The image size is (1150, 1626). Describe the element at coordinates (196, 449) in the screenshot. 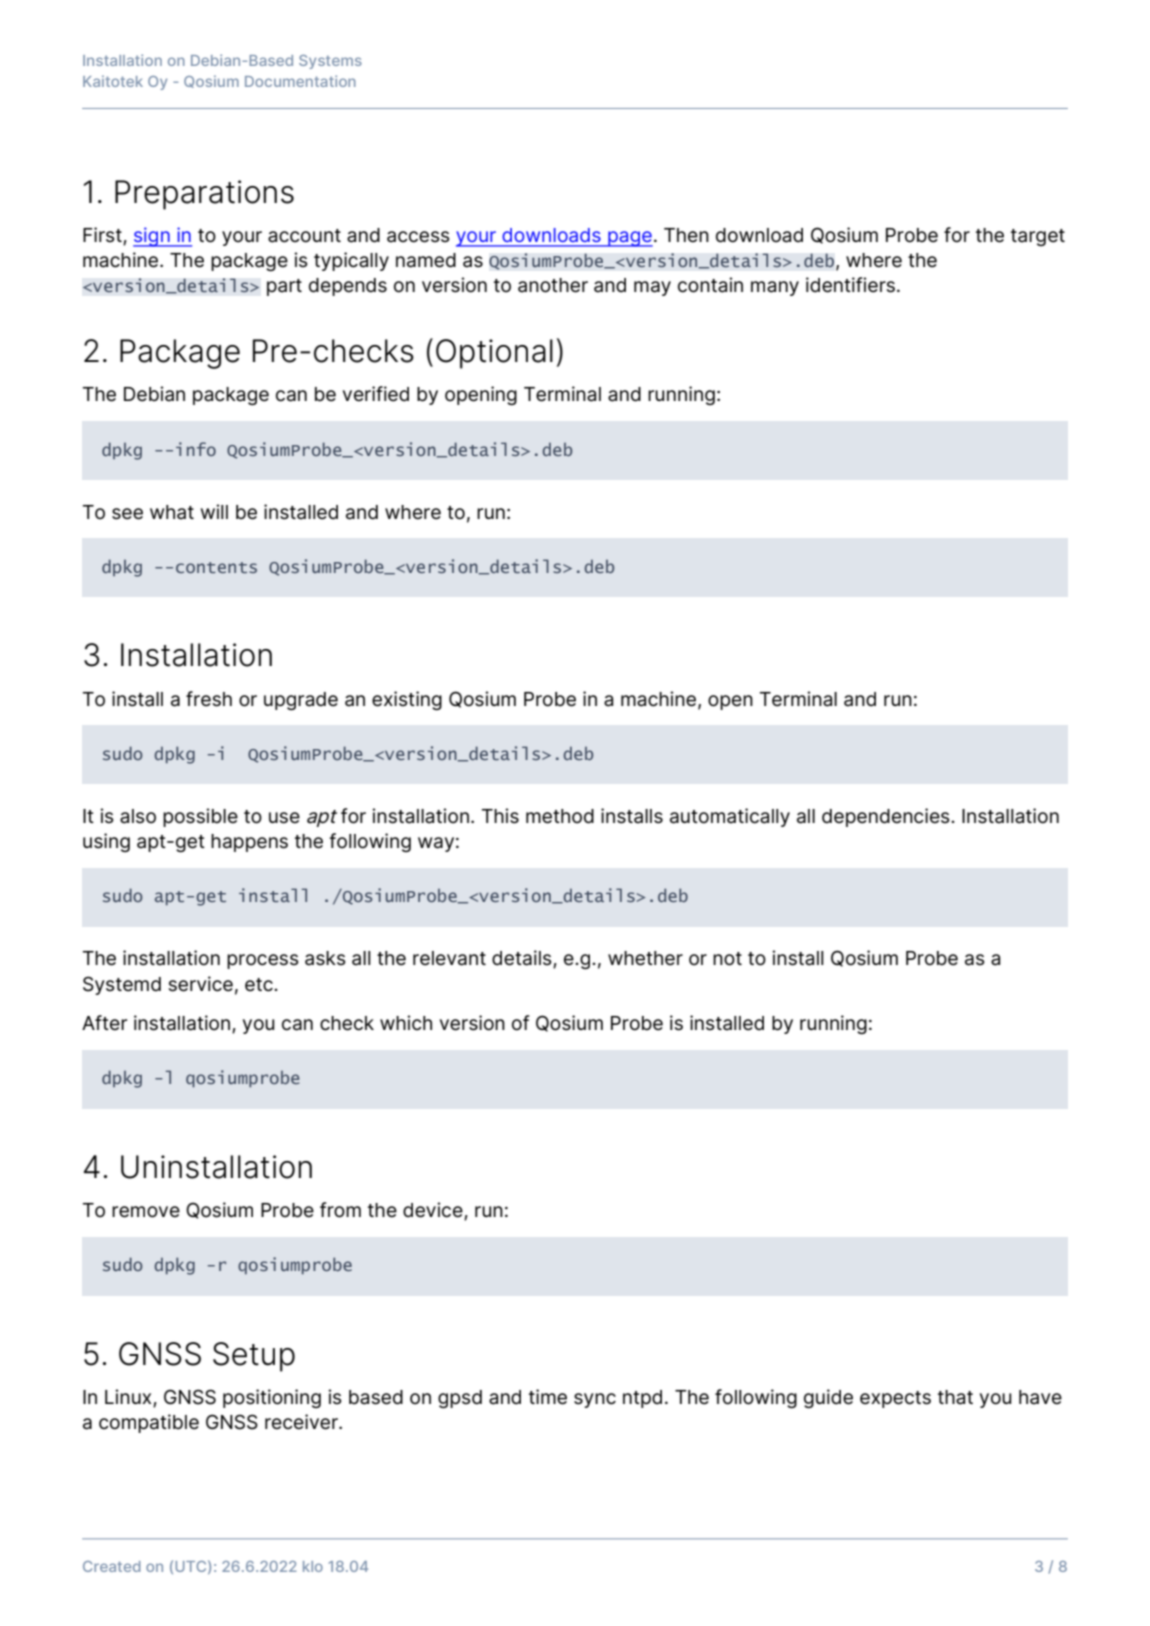

I see `info` at that location.
